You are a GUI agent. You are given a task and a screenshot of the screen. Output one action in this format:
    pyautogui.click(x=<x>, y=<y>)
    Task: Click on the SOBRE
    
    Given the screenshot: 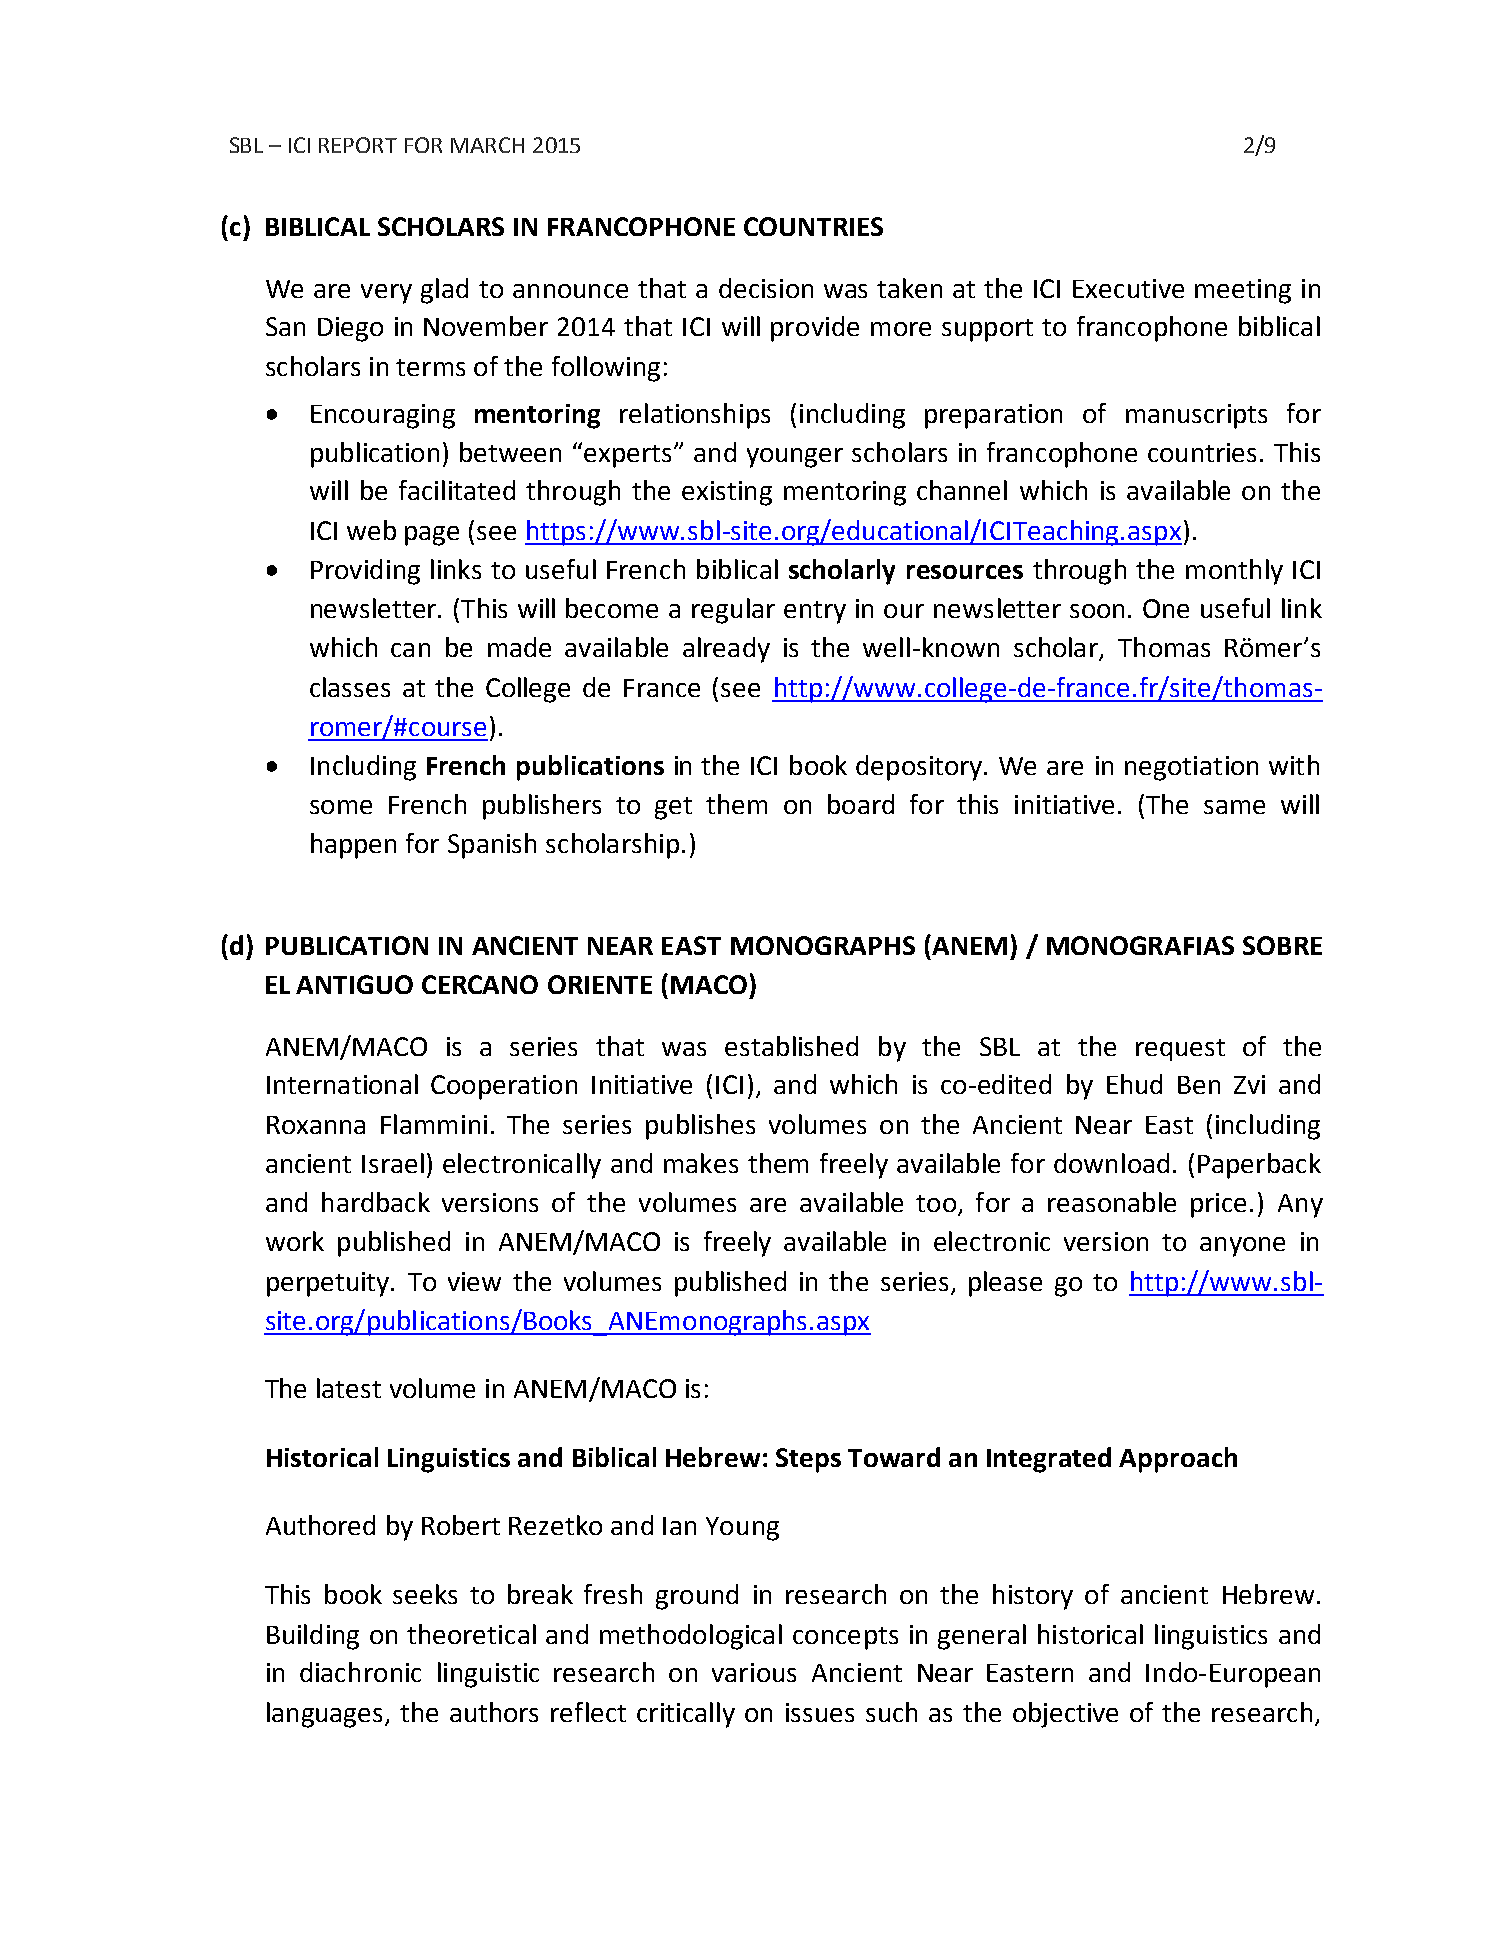 What is the action you would take?
    pyautogui.click(x=1282, y=945)
